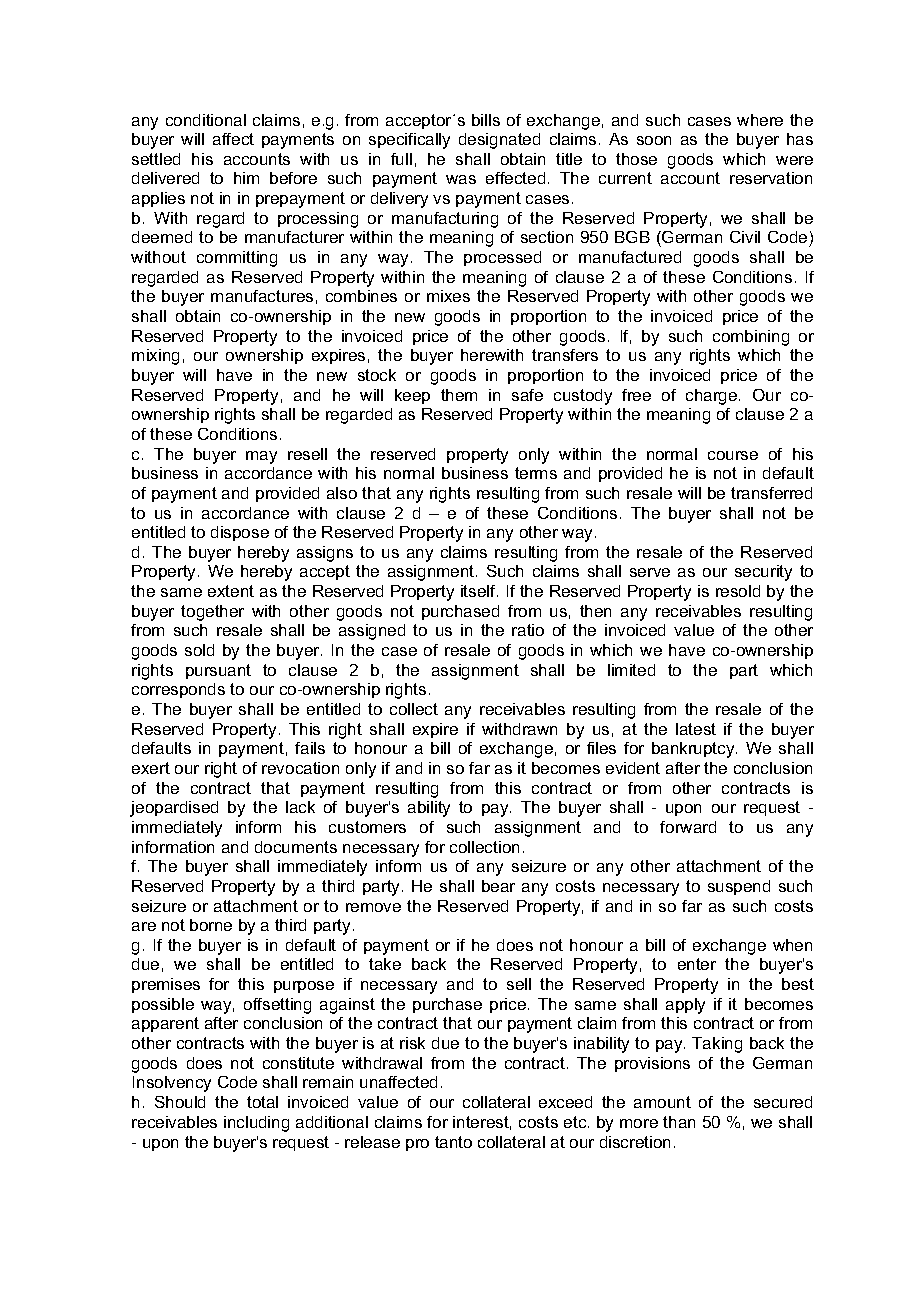 This page has height=1308, width=924. I want to click on security, so click(763, 573).
